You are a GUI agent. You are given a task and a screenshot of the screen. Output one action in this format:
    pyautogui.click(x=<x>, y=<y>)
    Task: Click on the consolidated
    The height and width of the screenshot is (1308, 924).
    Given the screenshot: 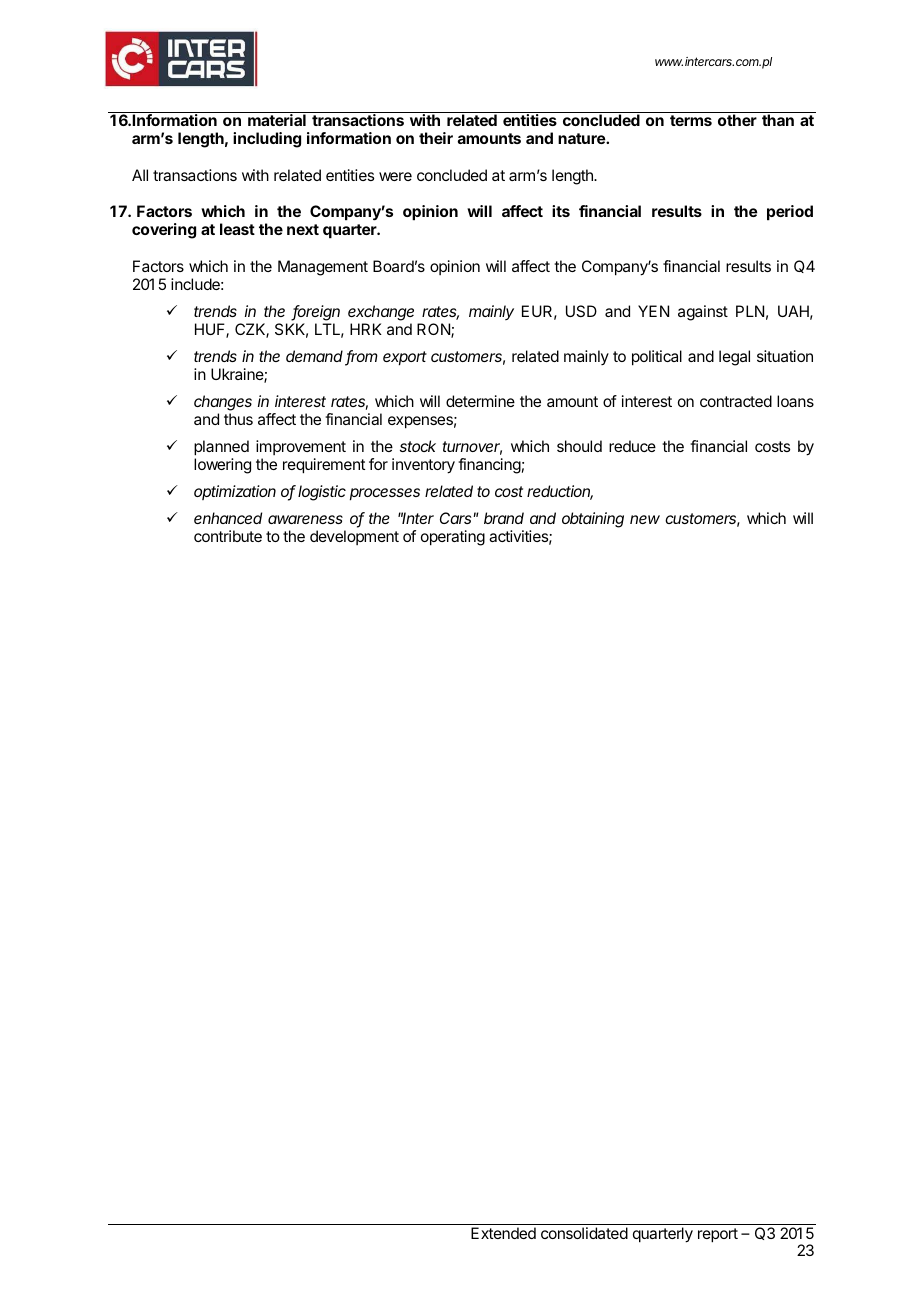 What is the action you would take?
    pyautogui.click(x=584, y=1233)
